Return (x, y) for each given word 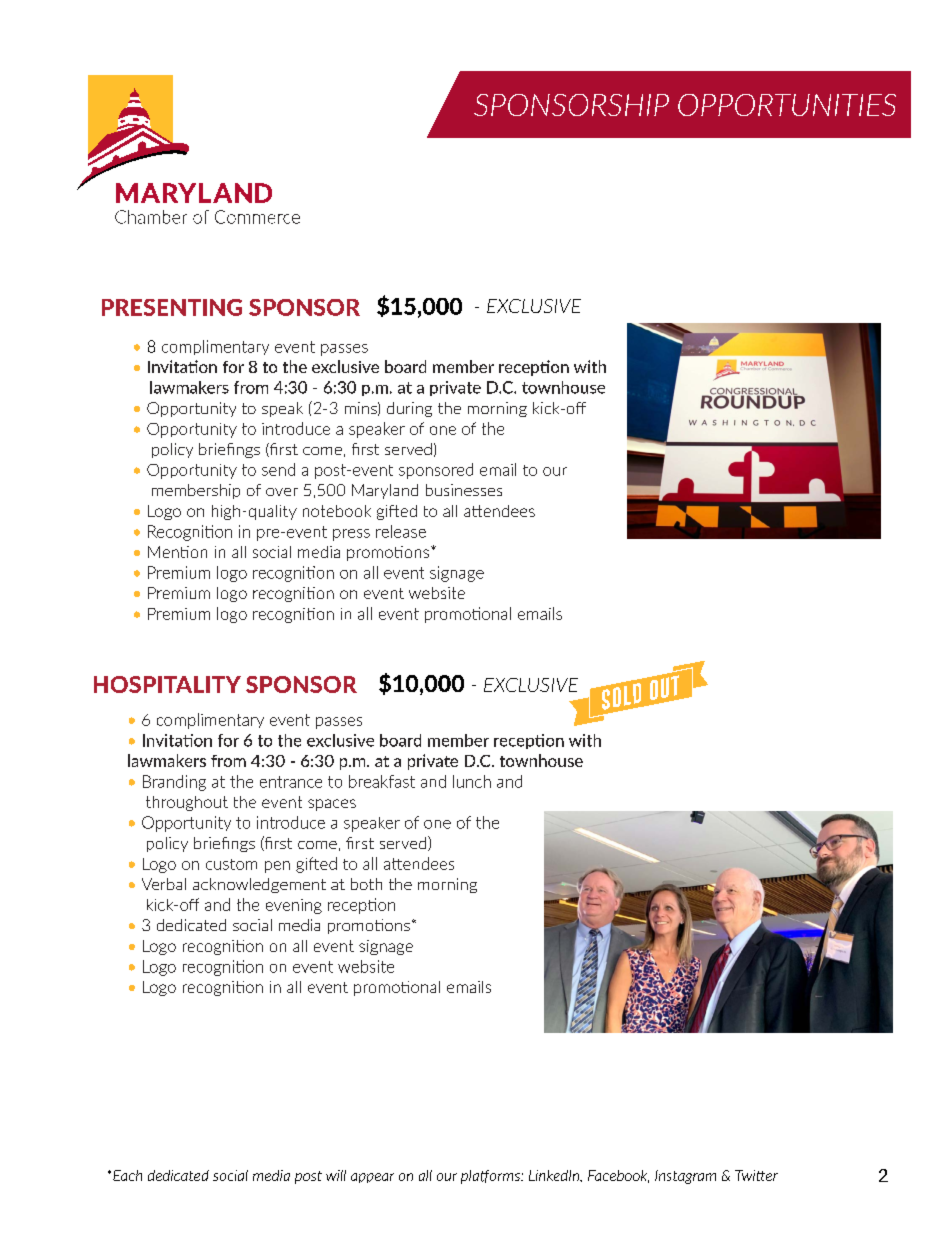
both (366, 884)
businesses (464, 490)
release (401, 531)
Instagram (685, 1177)
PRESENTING (172, 307)
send (278, 469)
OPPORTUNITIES (787, 105)
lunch (472, 781)
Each (127, 1175)
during (409, 409)
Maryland (385, 491)
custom (231, 864)
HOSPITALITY (167, 684)
